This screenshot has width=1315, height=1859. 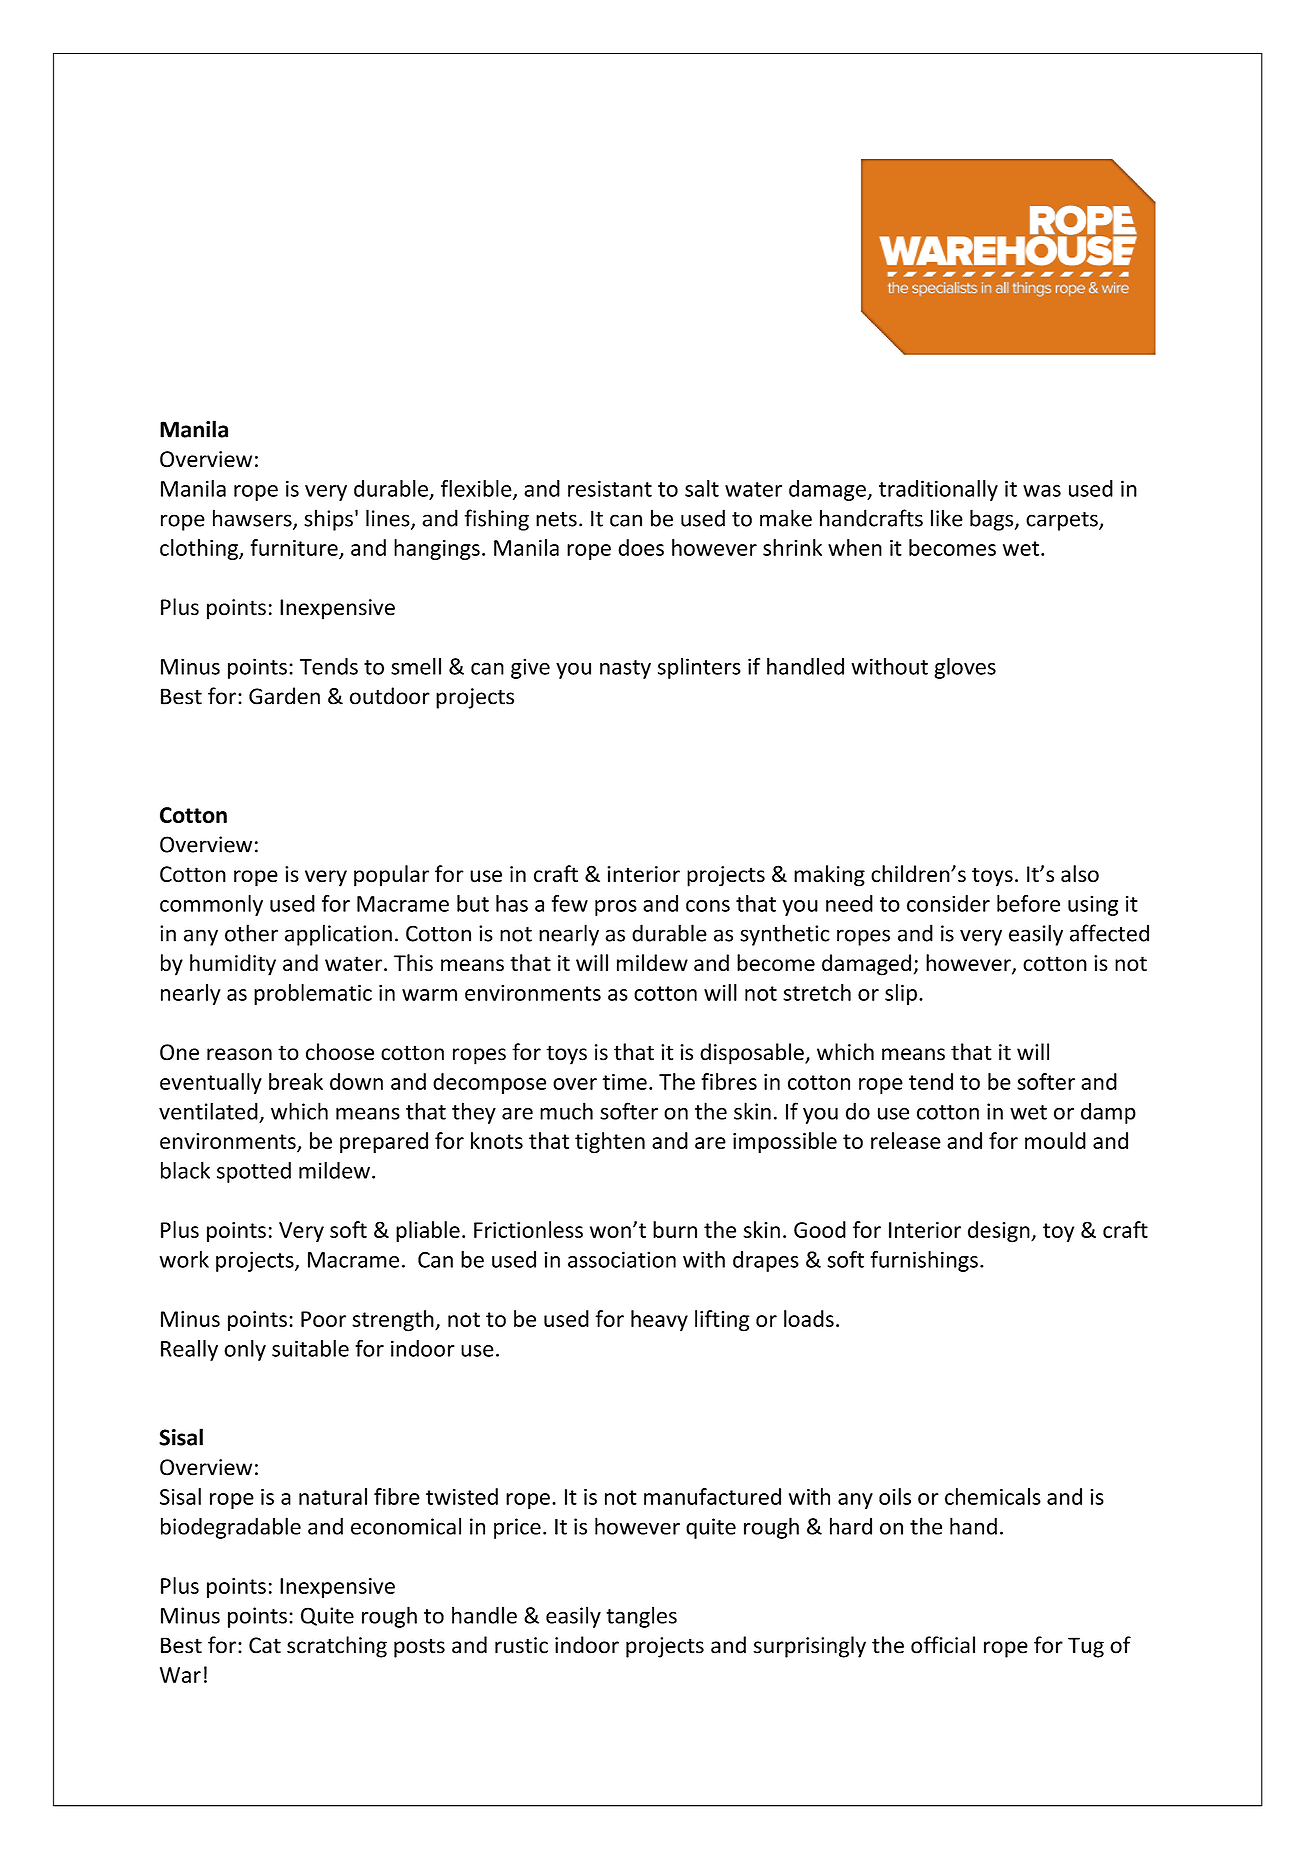 What do you see at coordinates (622, 1259) in the screenshot?
I see `association` at bounding box center [622, 1259].
